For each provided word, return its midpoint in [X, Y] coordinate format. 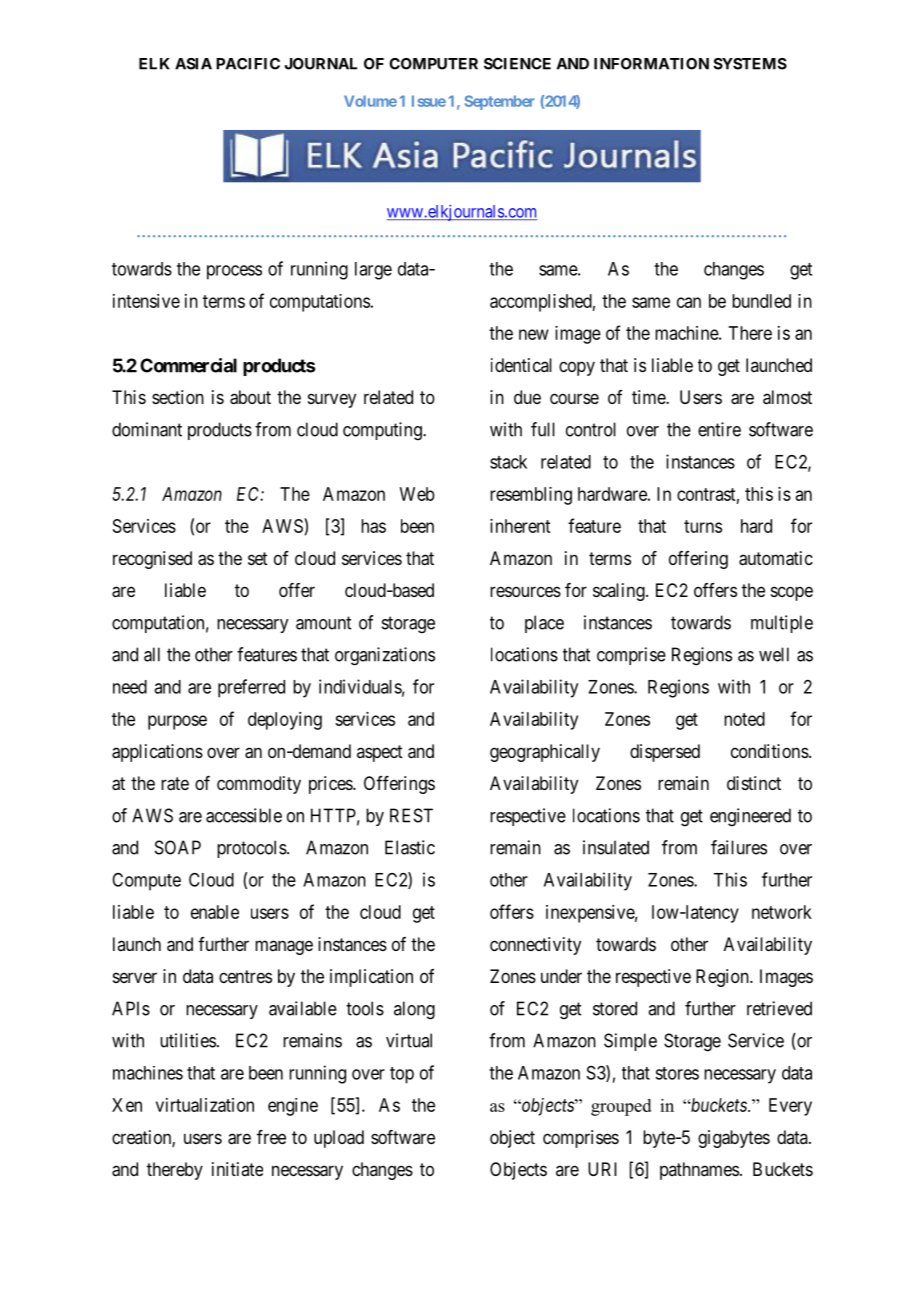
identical [521, 365]
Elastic [410, 847]
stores [677, 1073]
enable [215, 912]
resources [525, 591]
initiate [237, 1169]
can [689, 302]
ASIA [193, 64]
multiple [782, 624]
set [258, 558]
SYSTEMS [750, 64]
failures [739, 847]
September [500, 102]
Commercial [188, 365]
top [402, 1075]
